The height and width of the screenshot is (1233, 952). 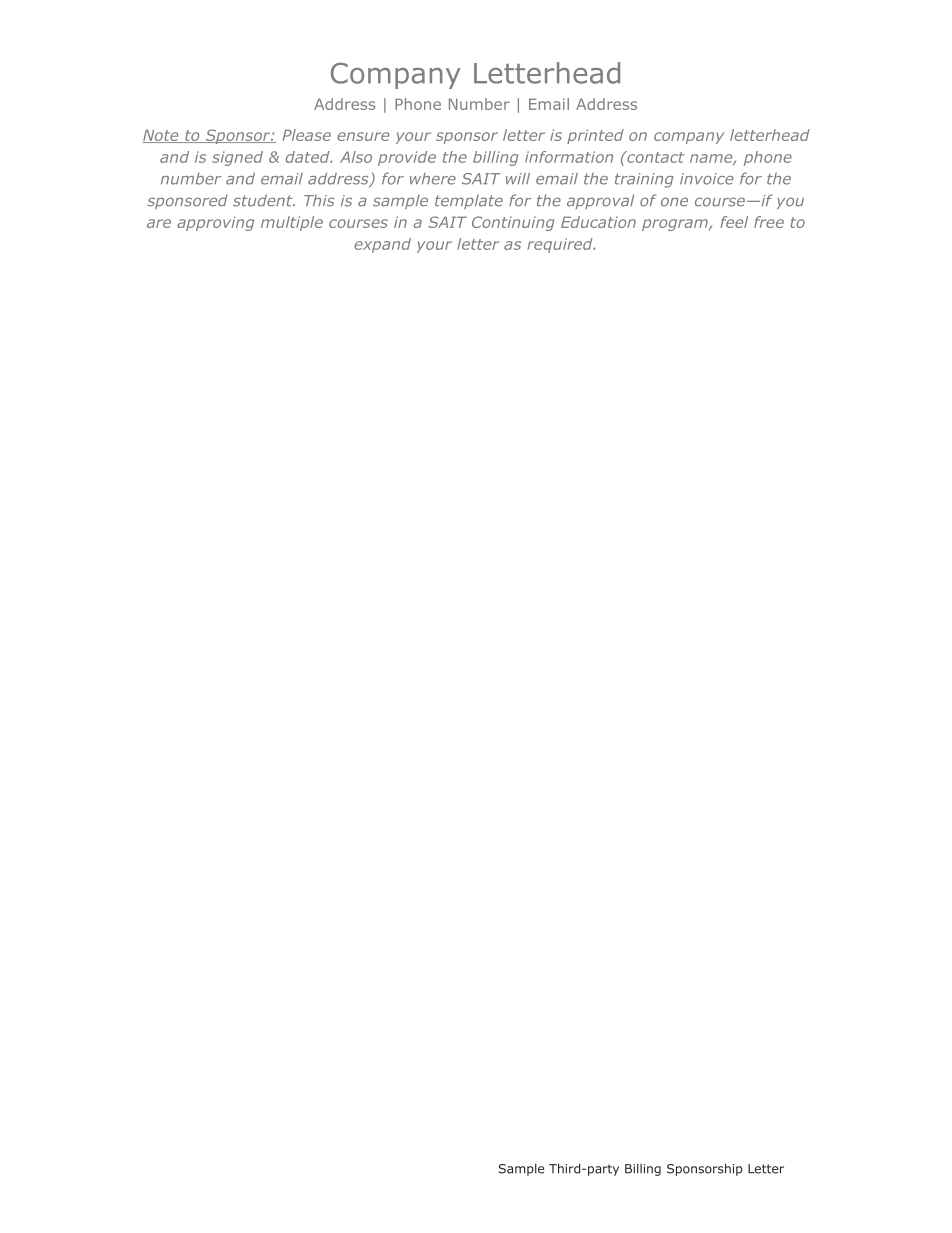 What do you see at coordinates (600, 201) in the screenshot?
I see `approval` at bounding box center [600, 201].
